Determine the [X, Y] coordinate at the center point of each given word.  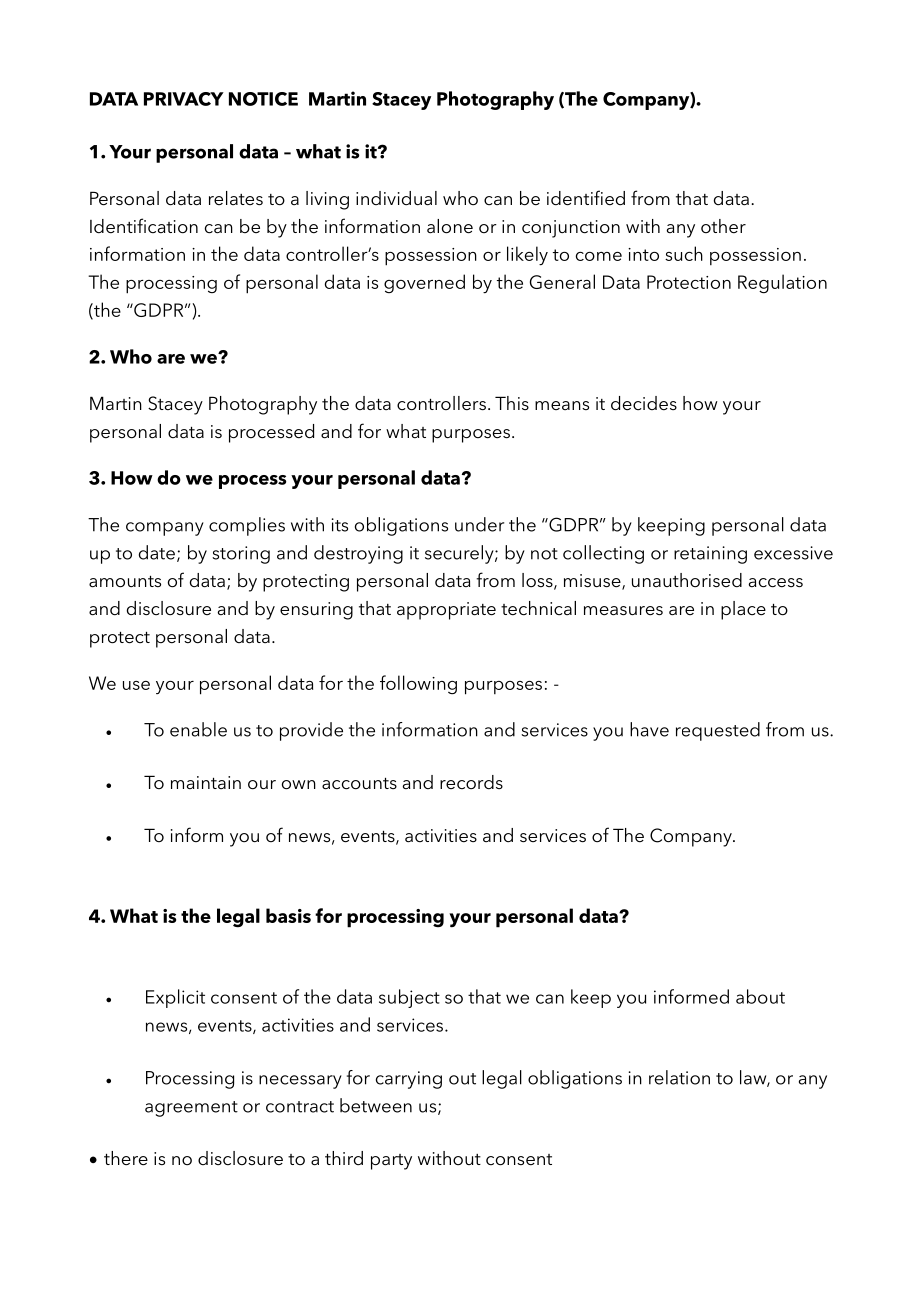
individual [396, 198]
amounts [125, 582]
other [723, 226]
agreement [191, 1109]
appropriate [446, 611]
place [743, 610]
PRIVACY [184, 99]
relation [679, 1077]
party [391, 1162]
